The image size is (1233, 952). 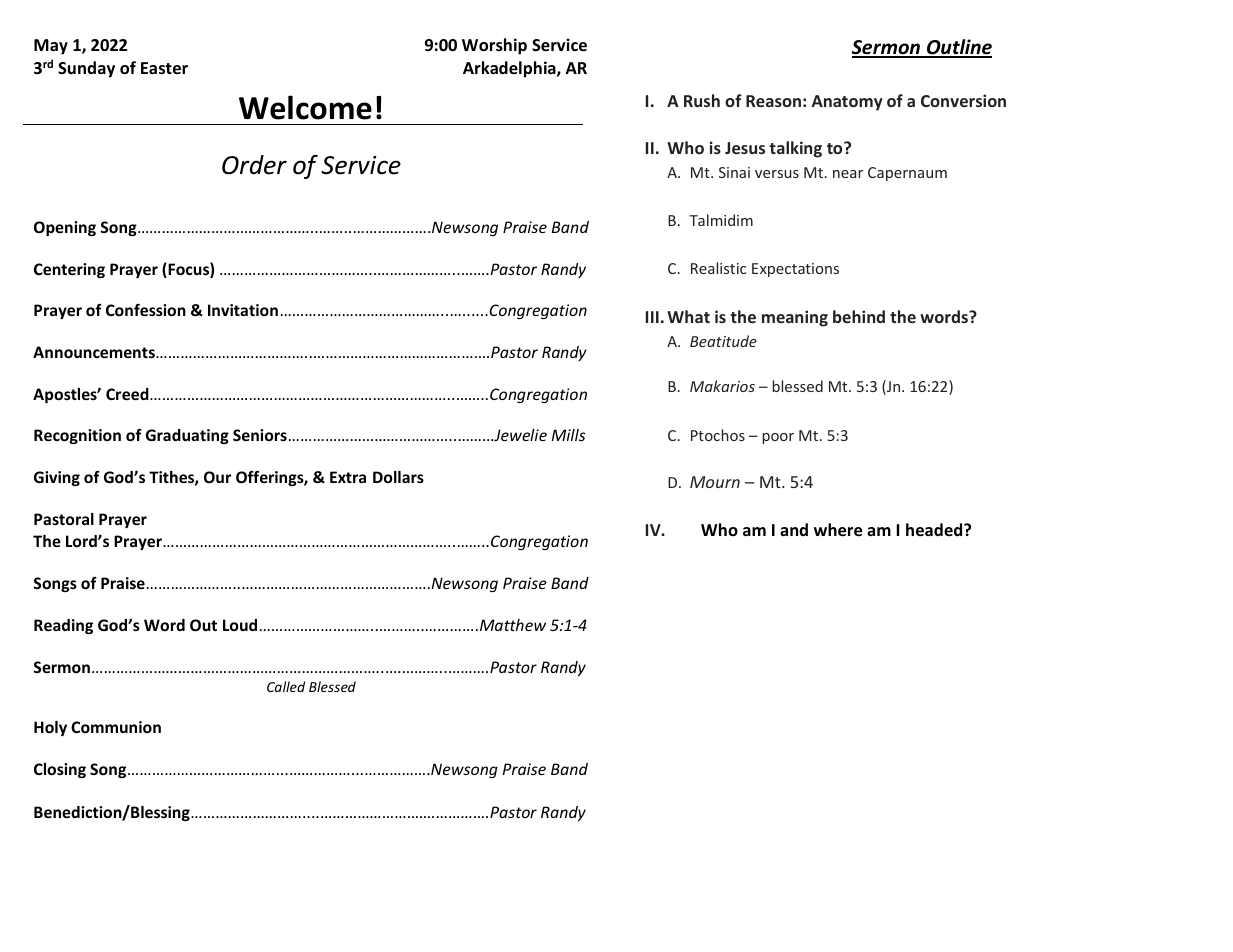 What do you see at coordinates (116, 727) in the page?
I see `Communion` at bounding box center [116, 727].
